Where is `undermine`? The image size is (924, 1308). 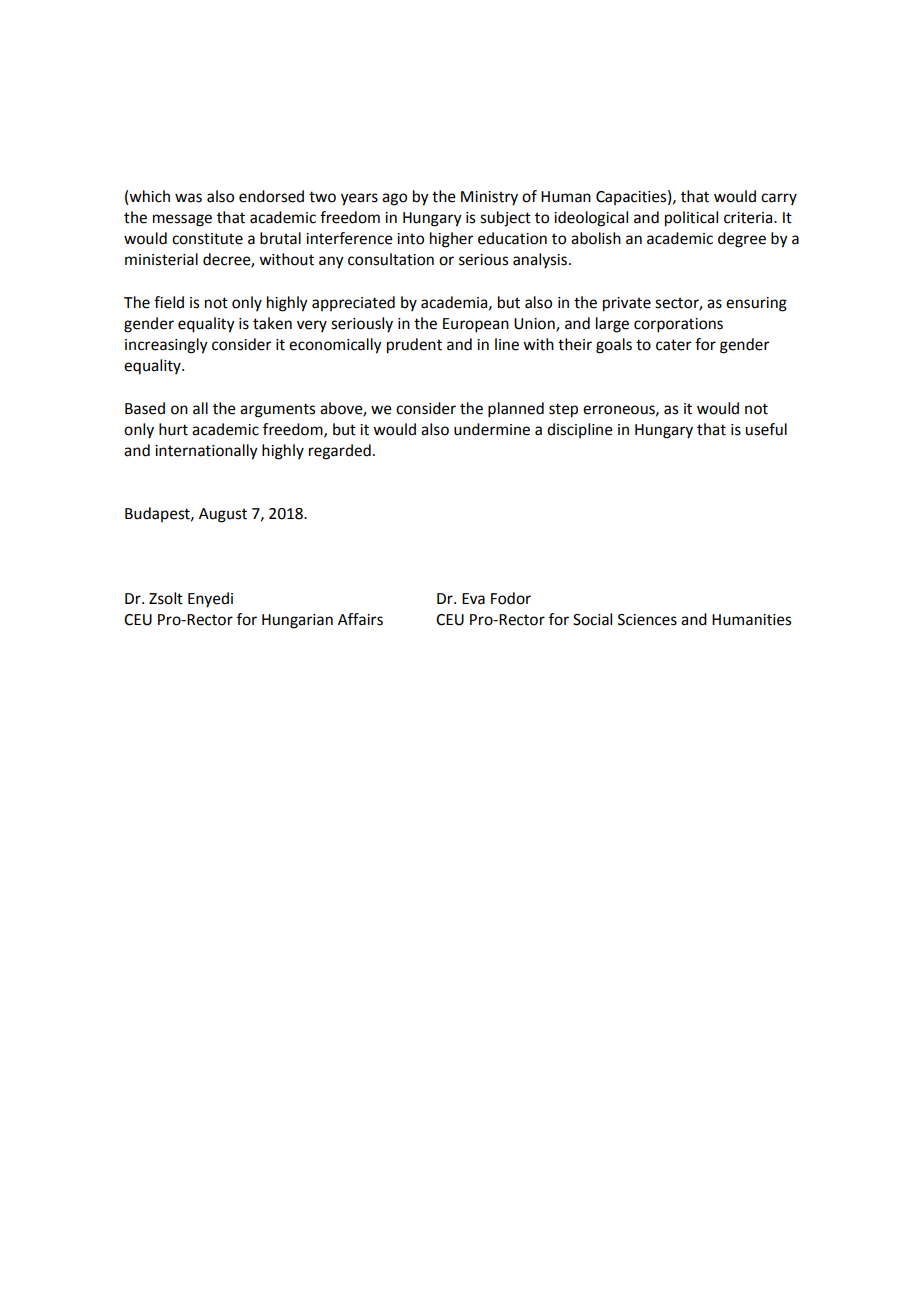 undermine is located at coordinates (492, 429).
